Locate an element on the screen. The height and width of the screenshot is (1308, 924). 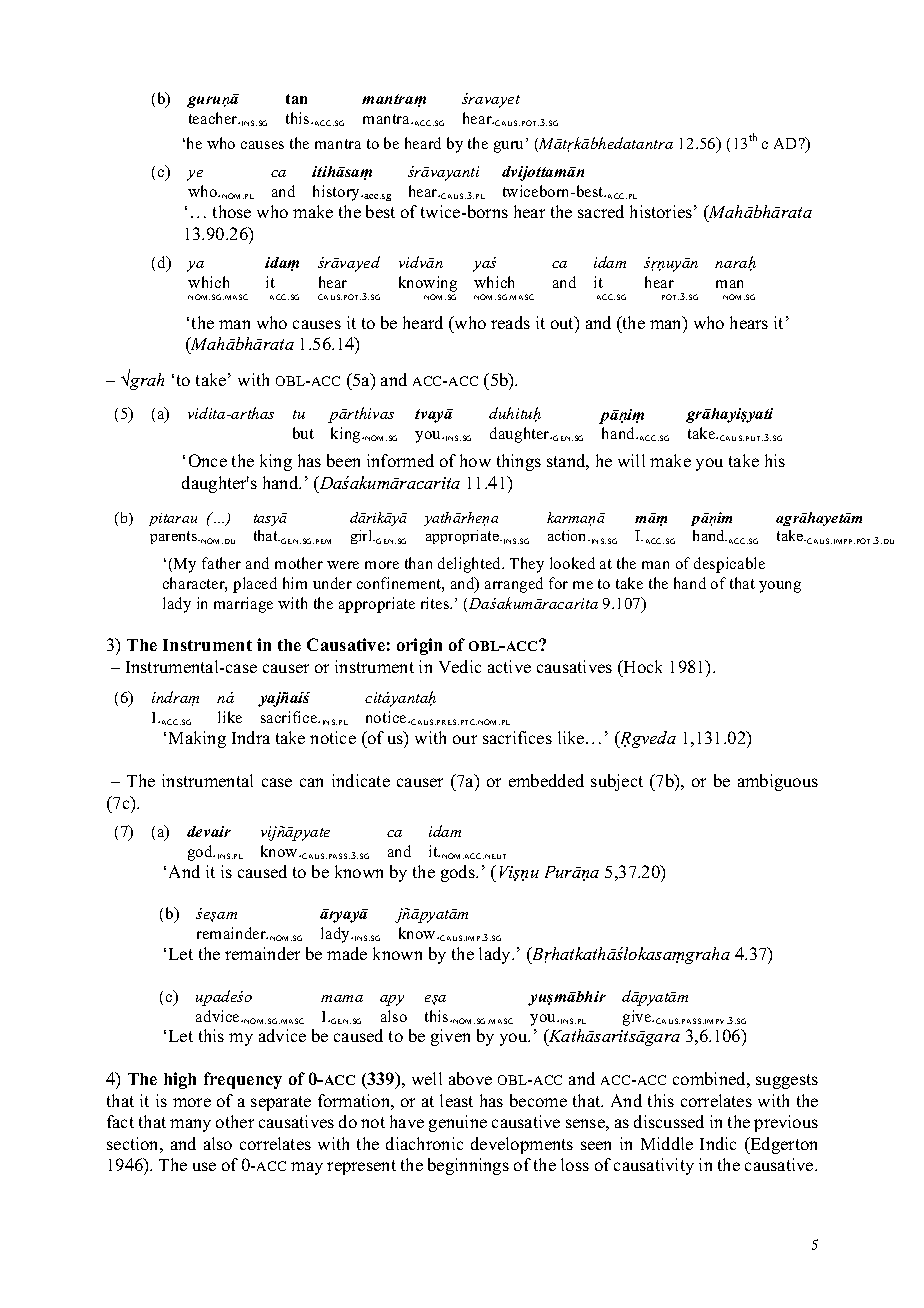
genuine is located at coordinates (458, 1123).
